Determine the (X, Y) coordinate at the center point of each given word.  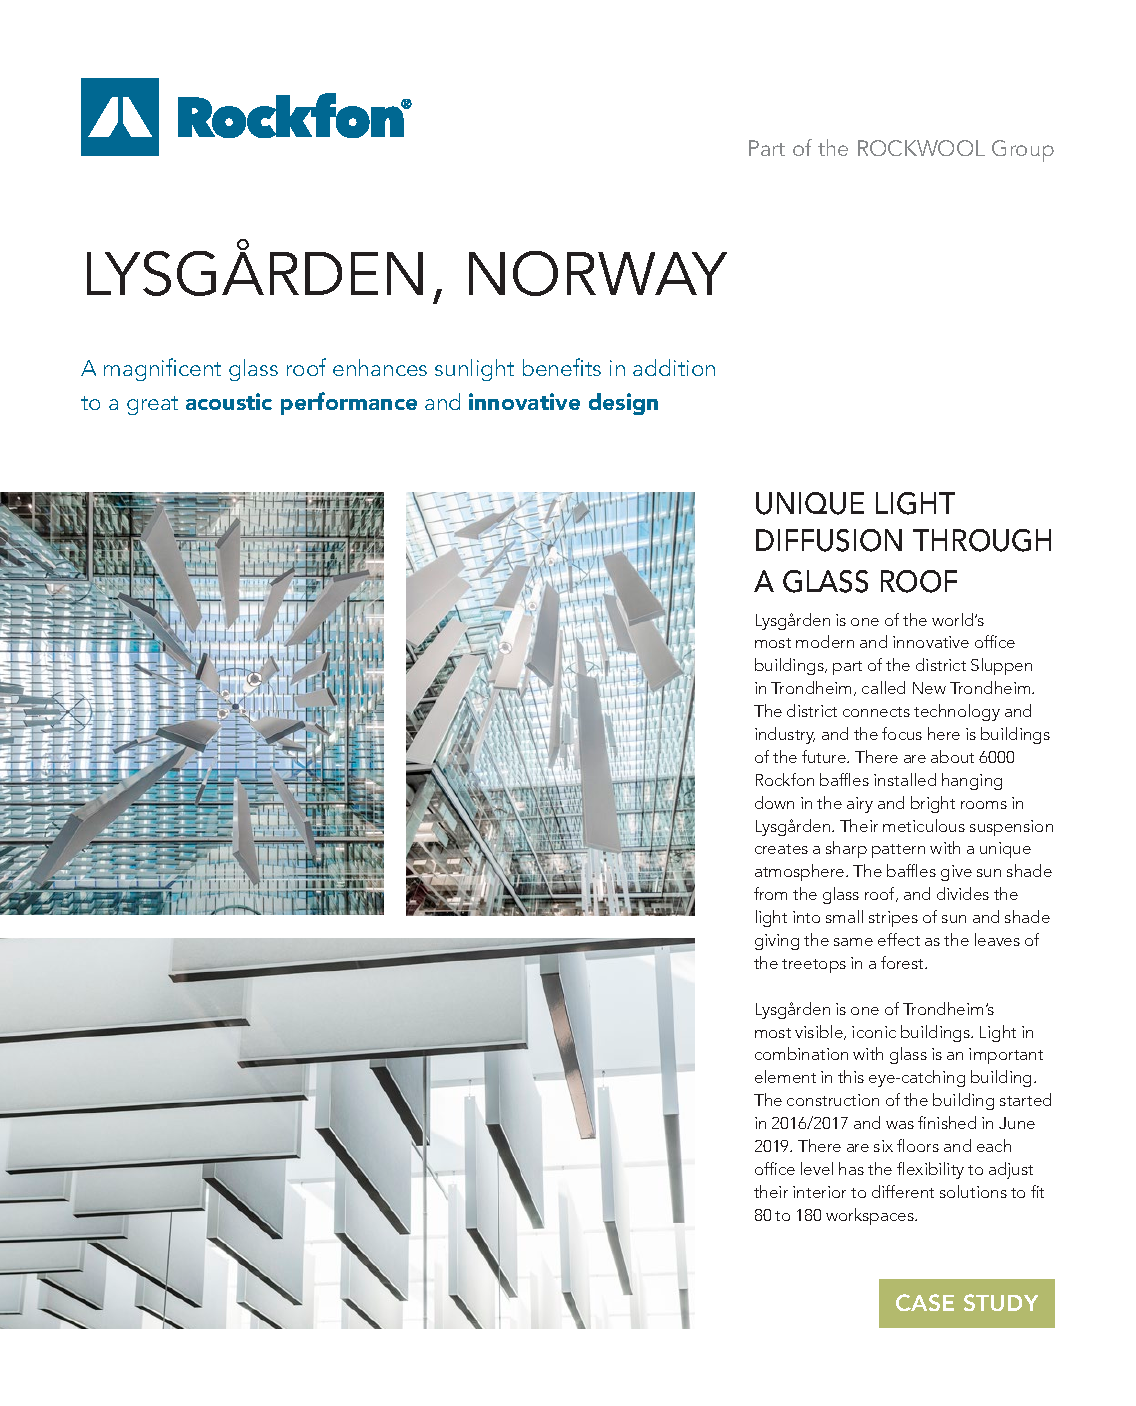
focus (902, 733)
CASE (925, 1302)
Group (1023, 151)
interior (819, 1192)
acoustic (229, 401)
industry (785, 735)
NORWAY (598, 273)
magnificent (162, 369)
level (817, 1168)
